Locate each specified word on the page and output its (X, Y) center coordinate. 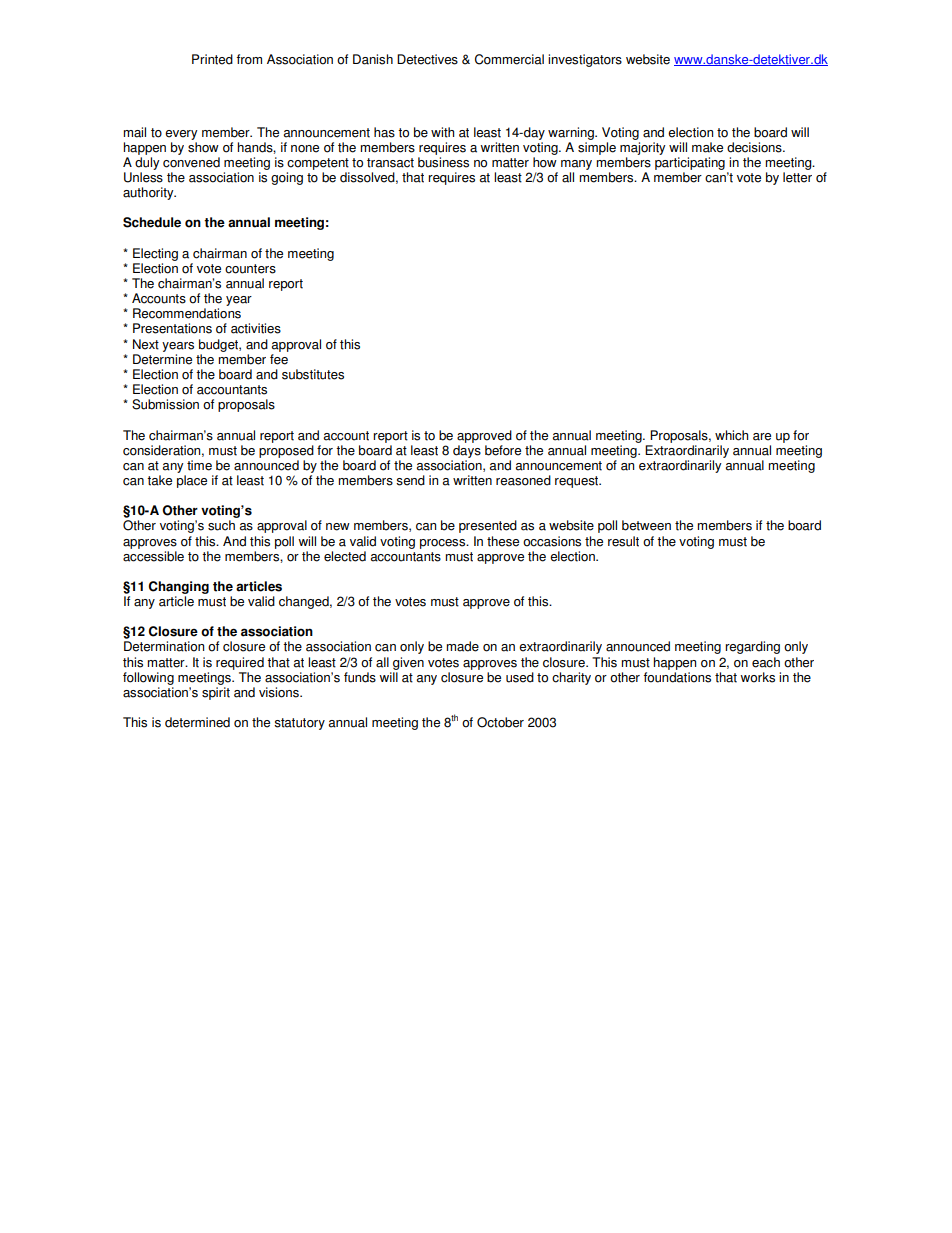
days (467, 451)
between (646, 525)
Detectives (427, 59)
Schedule (152, 222)
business (443, 162)
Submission (165, 404)
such (221, 525)
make (707, 147)
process (444, 544)
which (731, 435)
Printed (212, 59)
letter (797, 177)
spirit (216, 693)
